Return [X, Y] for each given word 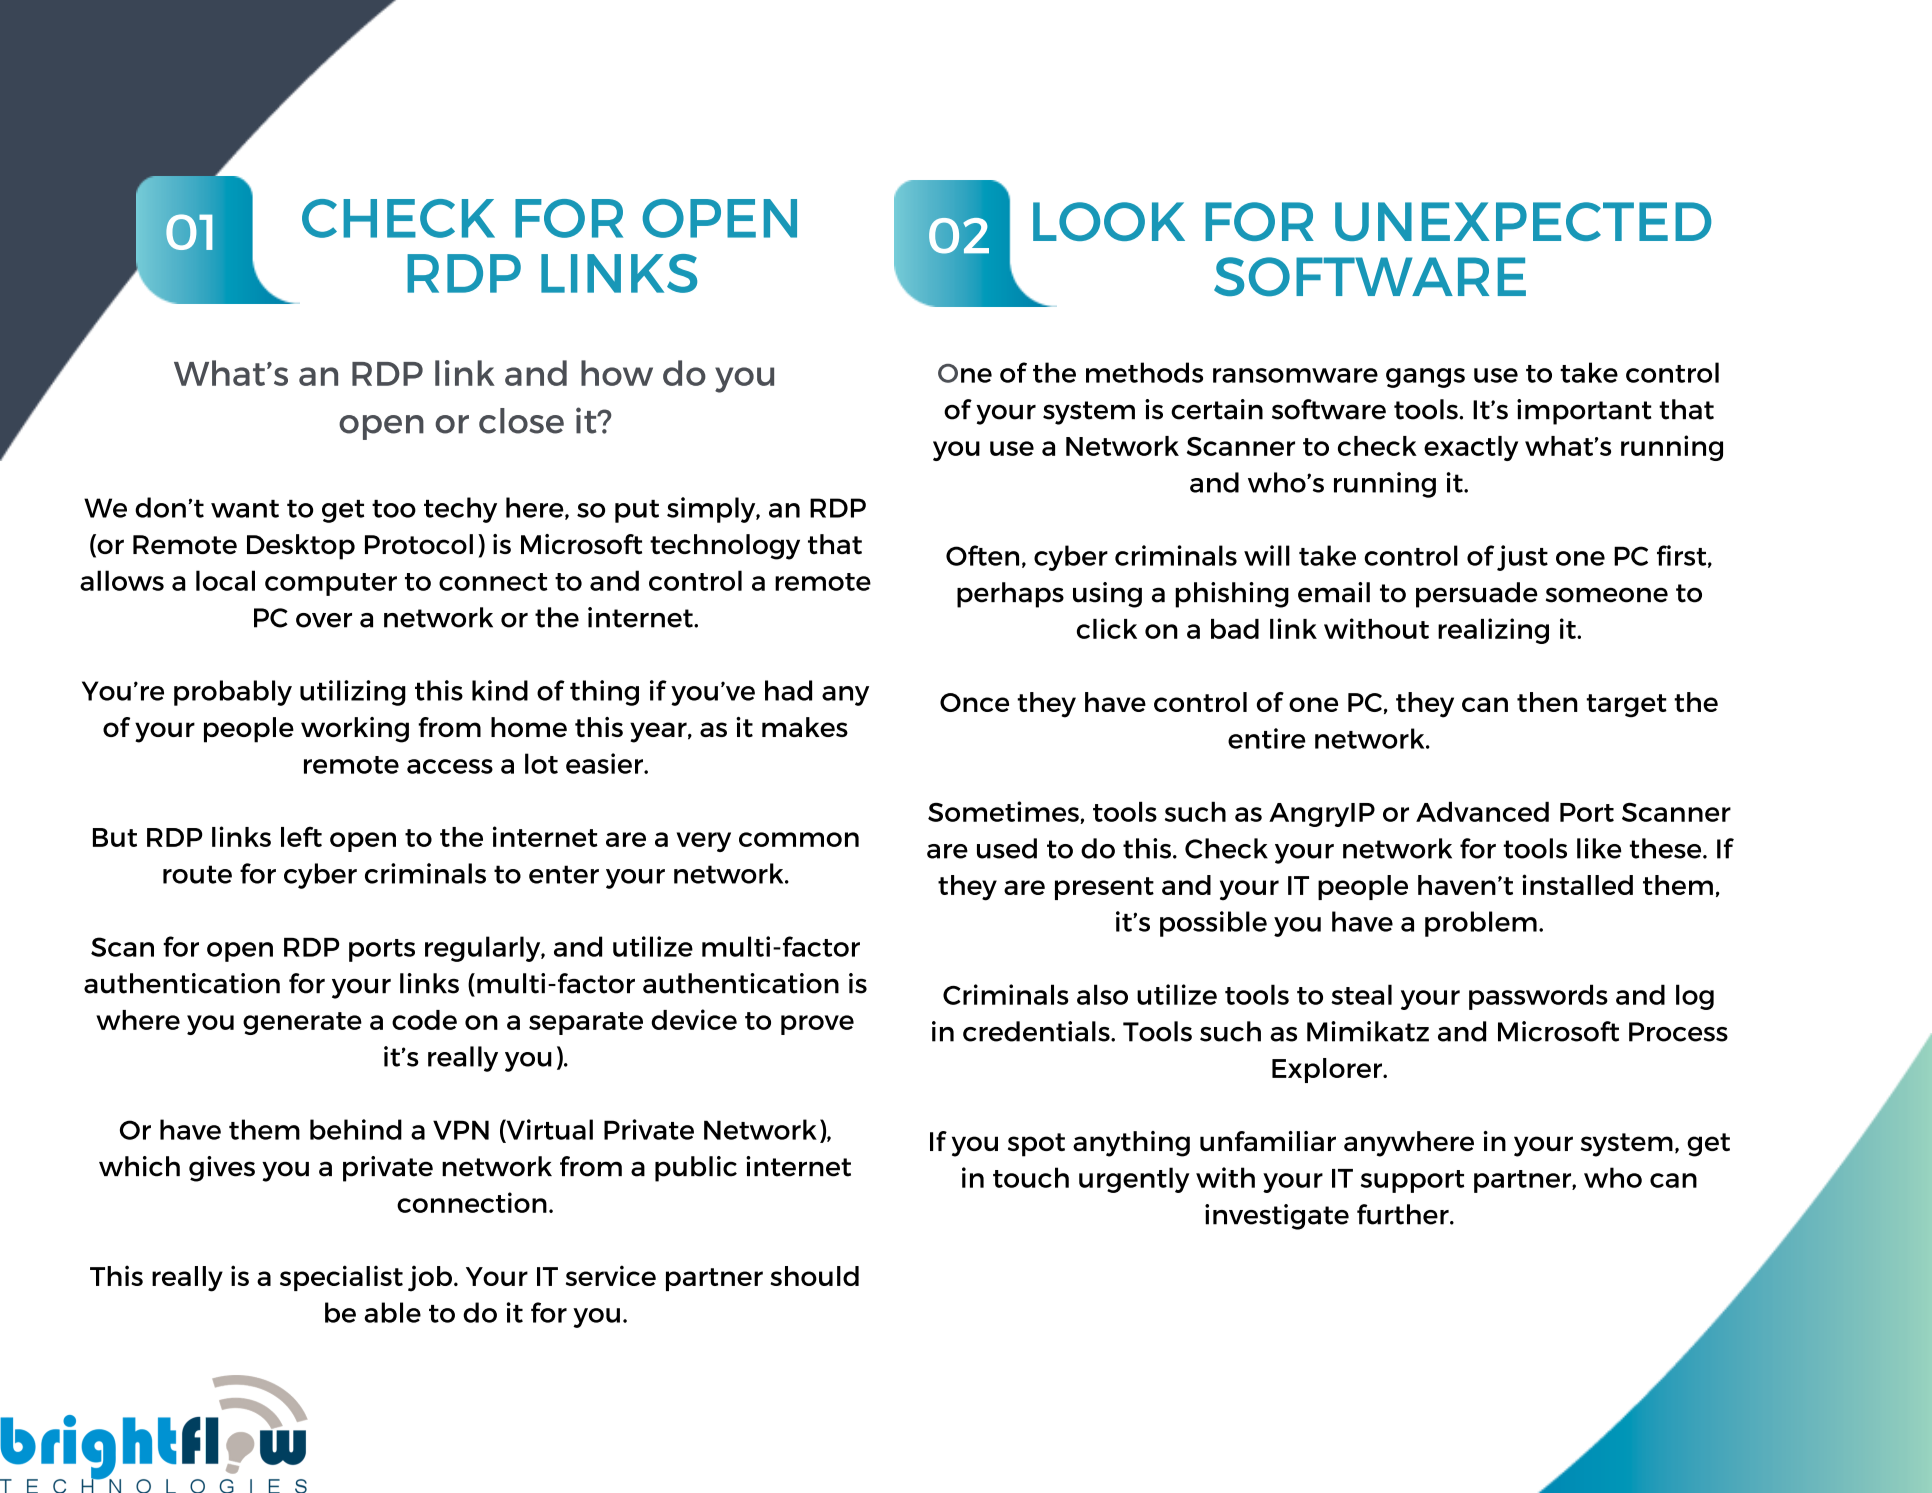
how [617, 373]
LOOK [1109, 221]
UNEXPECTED [1523, 221]
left [301, 836]
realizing [1493, 631]
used [1007, 848]
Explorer [1328, 1070]
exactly [1471, 448]
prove [817, 1025]
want [245, 509]
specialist [341, 1278]
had [788, 690]
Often [982, 555]
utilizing [353, 693]
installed [1577, 884]
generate [302, 1023]
